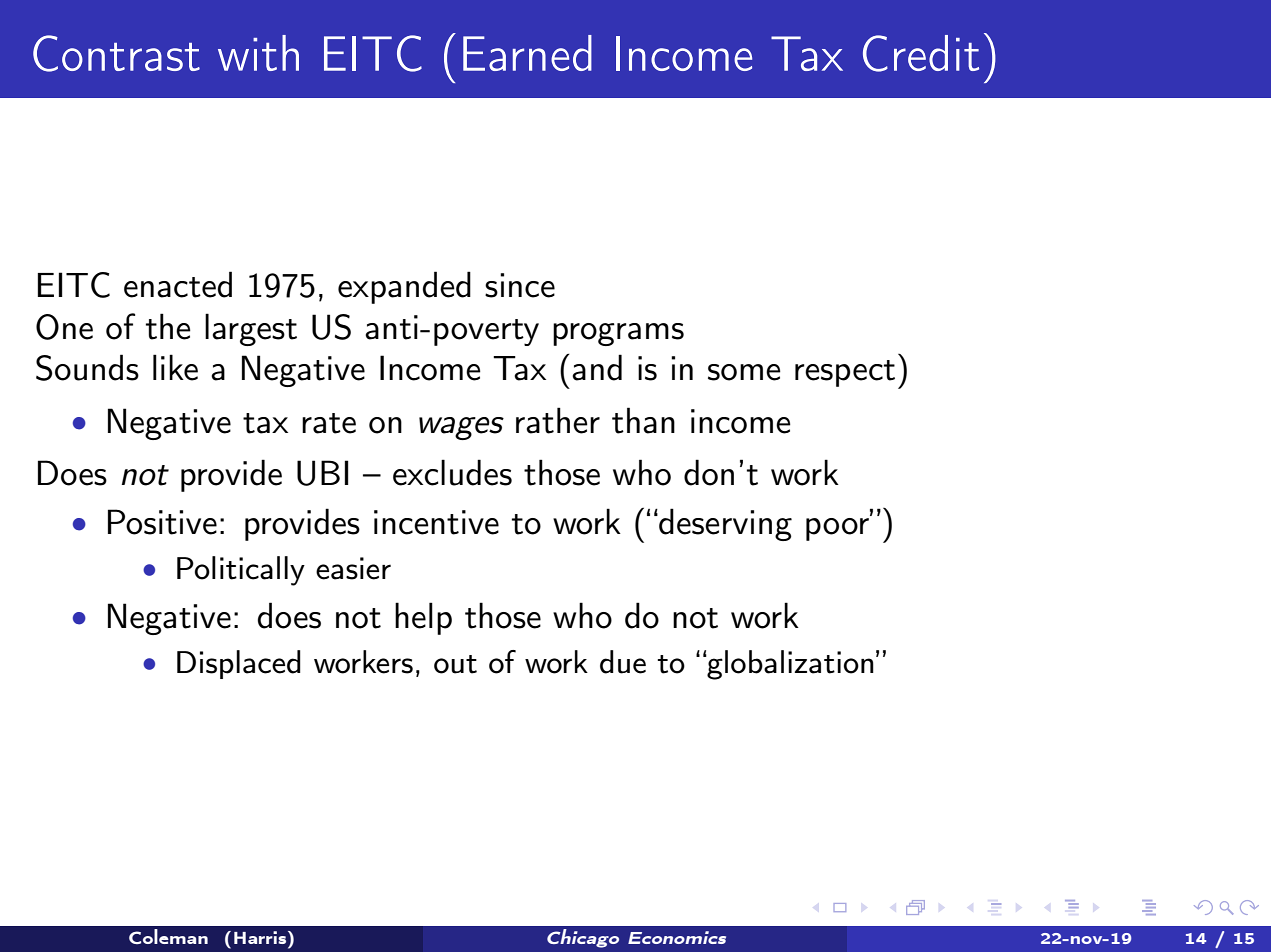  What do you see at coordinates (921, 53) in the document?
I see `Credit` at bounding box center [921, 53].
